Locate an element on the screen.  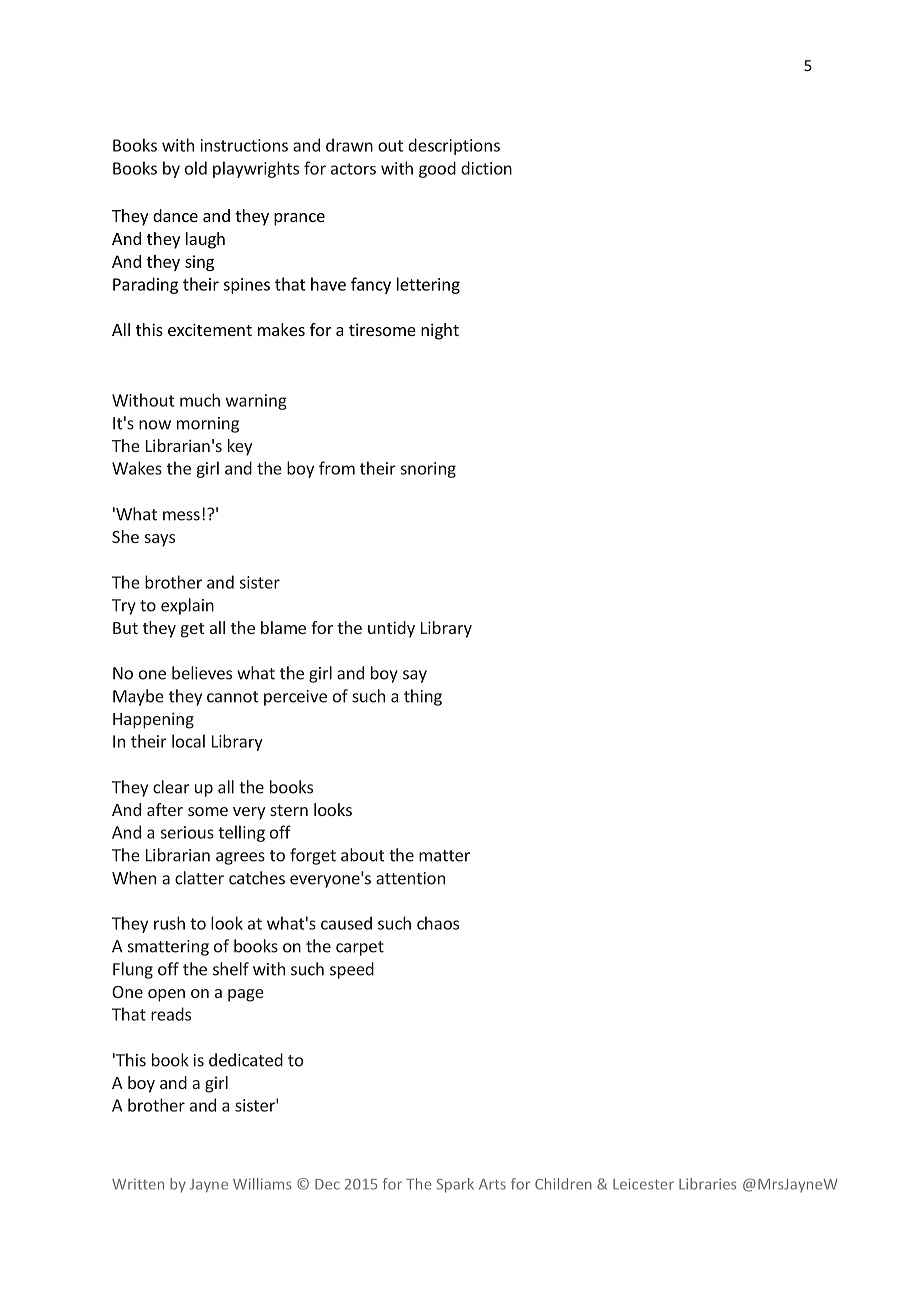
Written is located at coordinates (138, 1184).
